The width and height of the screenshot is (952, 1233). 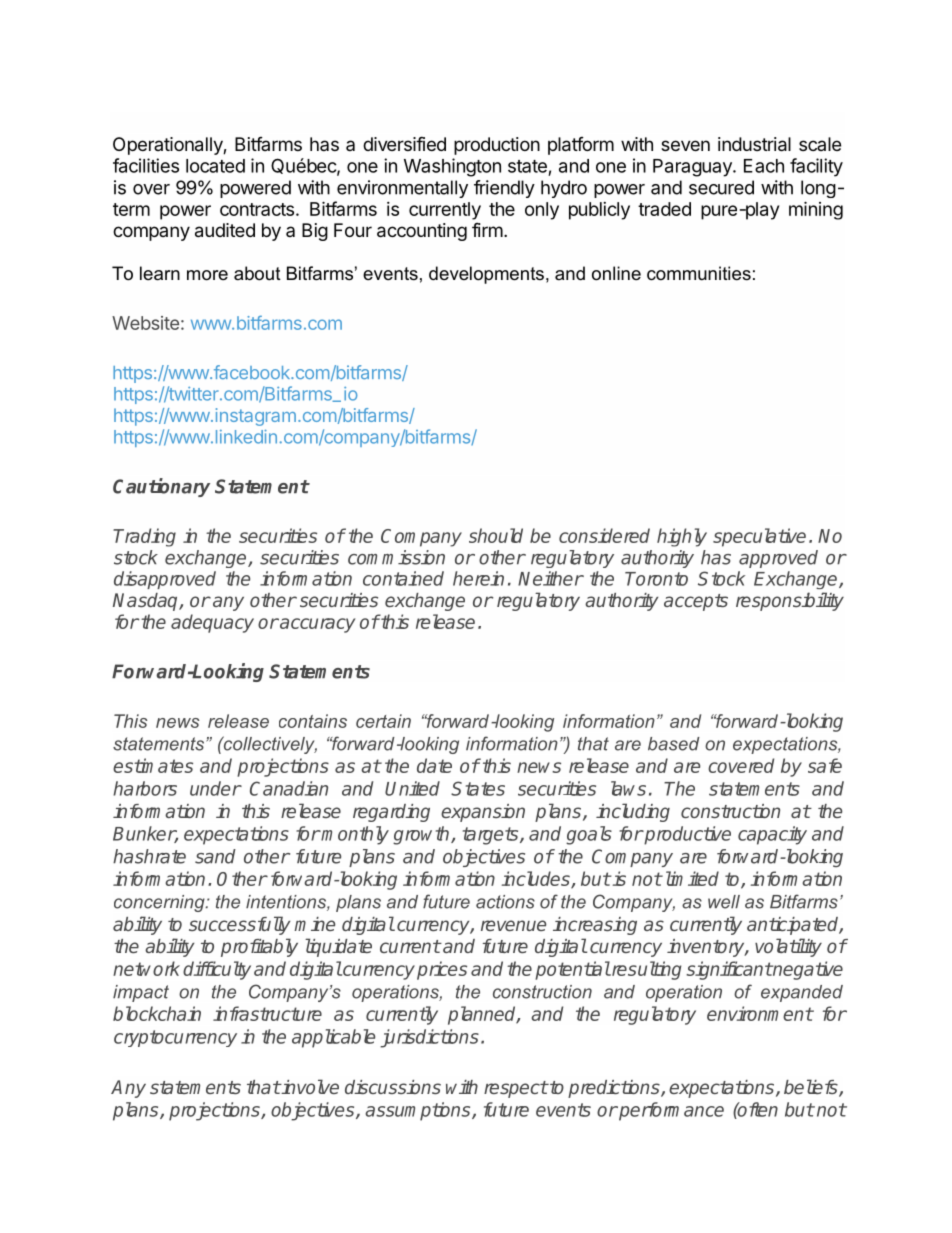 What do you see at coordinates (699, 273) in the screenshot?
I see `communities` at bounding box center [699, 273].
